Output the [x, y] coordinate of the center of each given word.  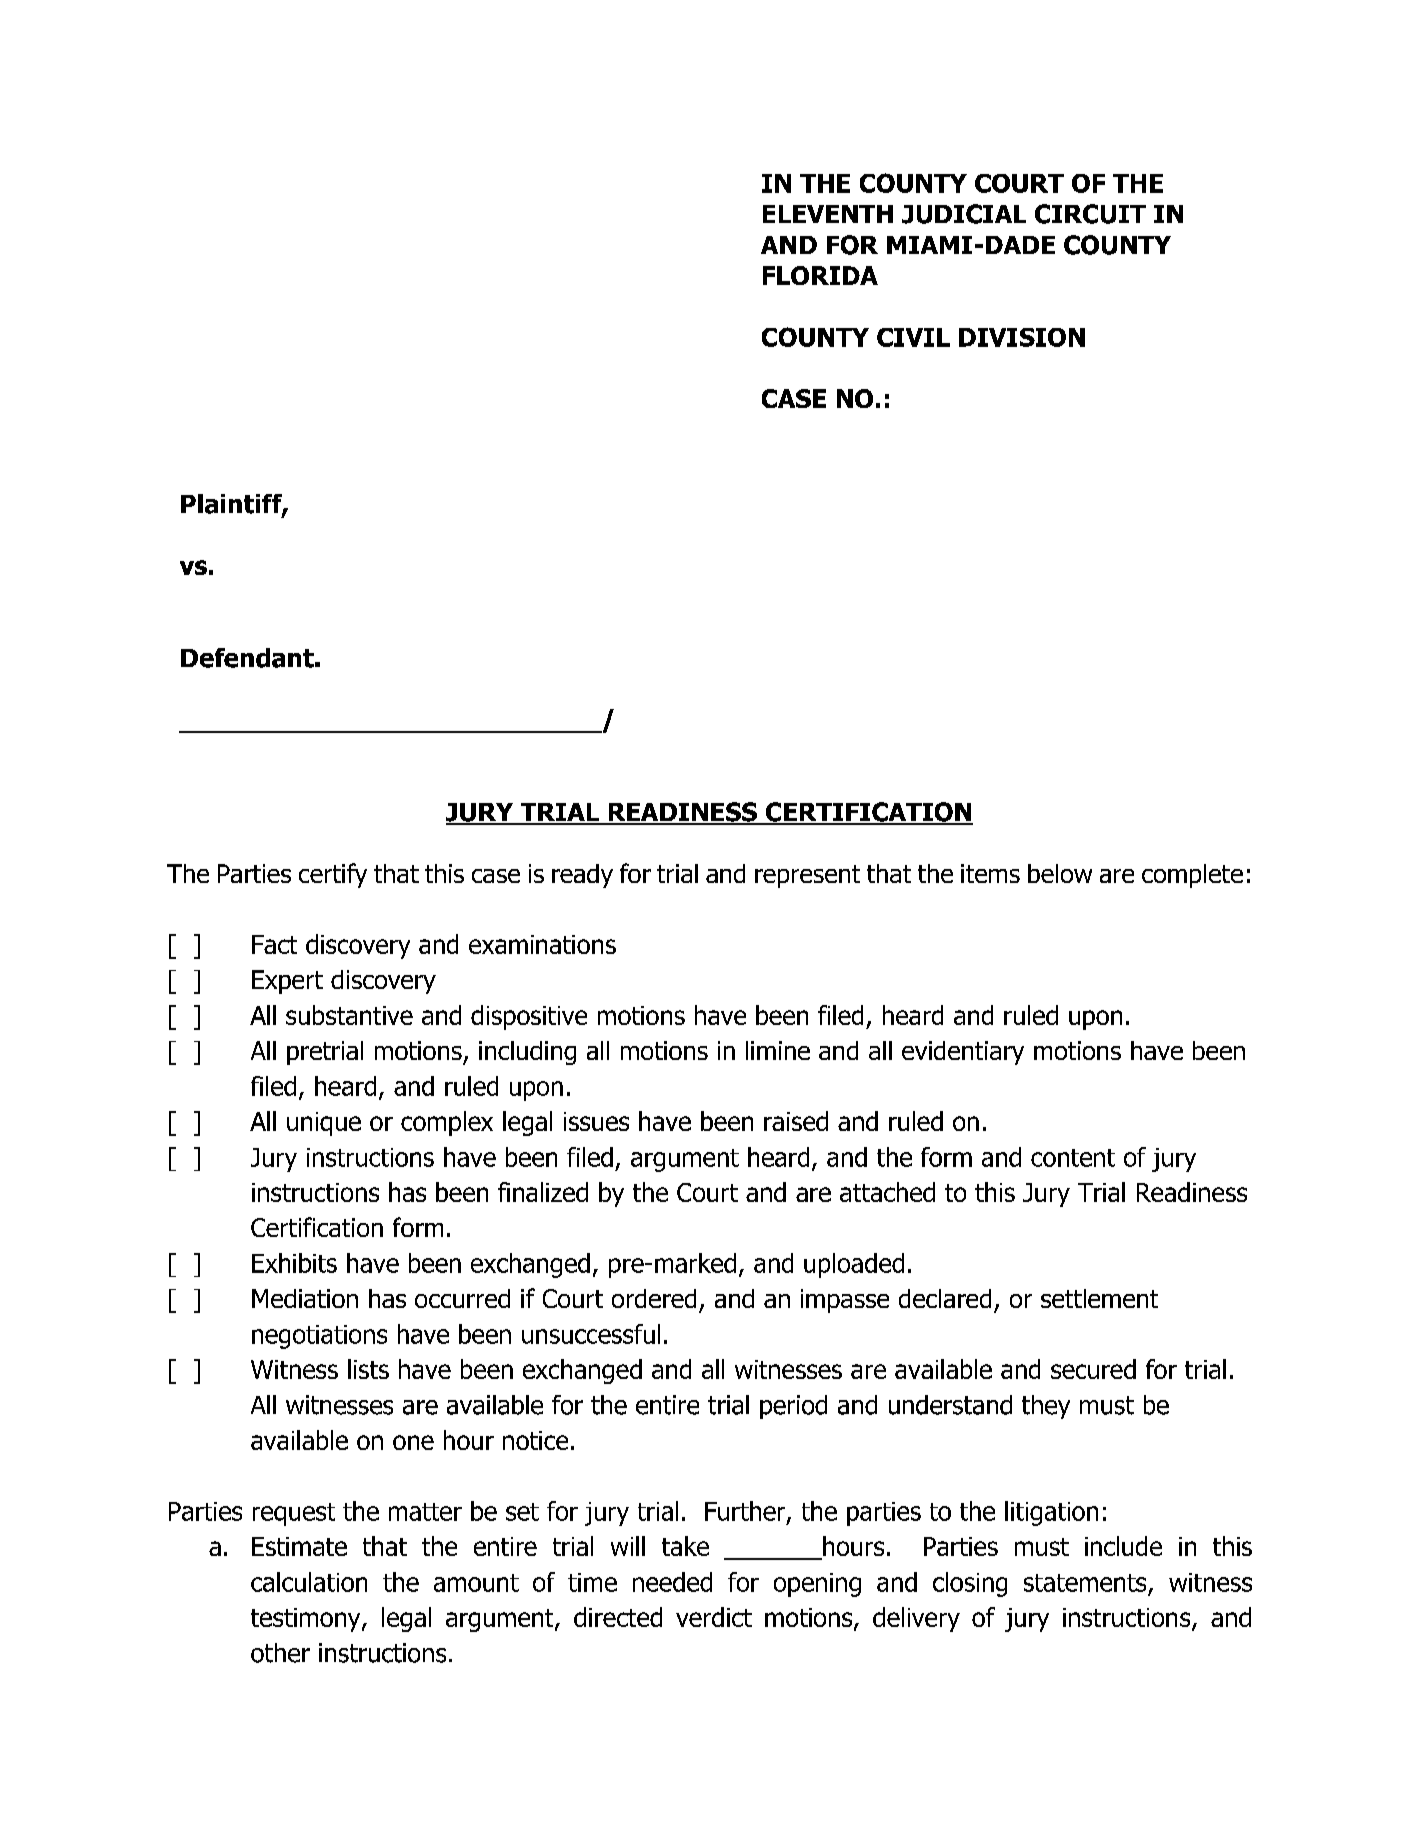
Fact [274, 944]
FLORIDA [820, 275]
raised [796, 1121]
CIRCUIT [1090, 214]
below [1060, 873]
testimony [307, 1620]
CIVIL [913, 337]
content [1073, 1158]
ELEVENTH [828, 214]
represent [807, 876]
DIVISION [1022, 337]
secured [1093, 1369]
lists [368, 1369]
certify [333, 875]
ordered [654, 1298]
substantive [349, 1015]
